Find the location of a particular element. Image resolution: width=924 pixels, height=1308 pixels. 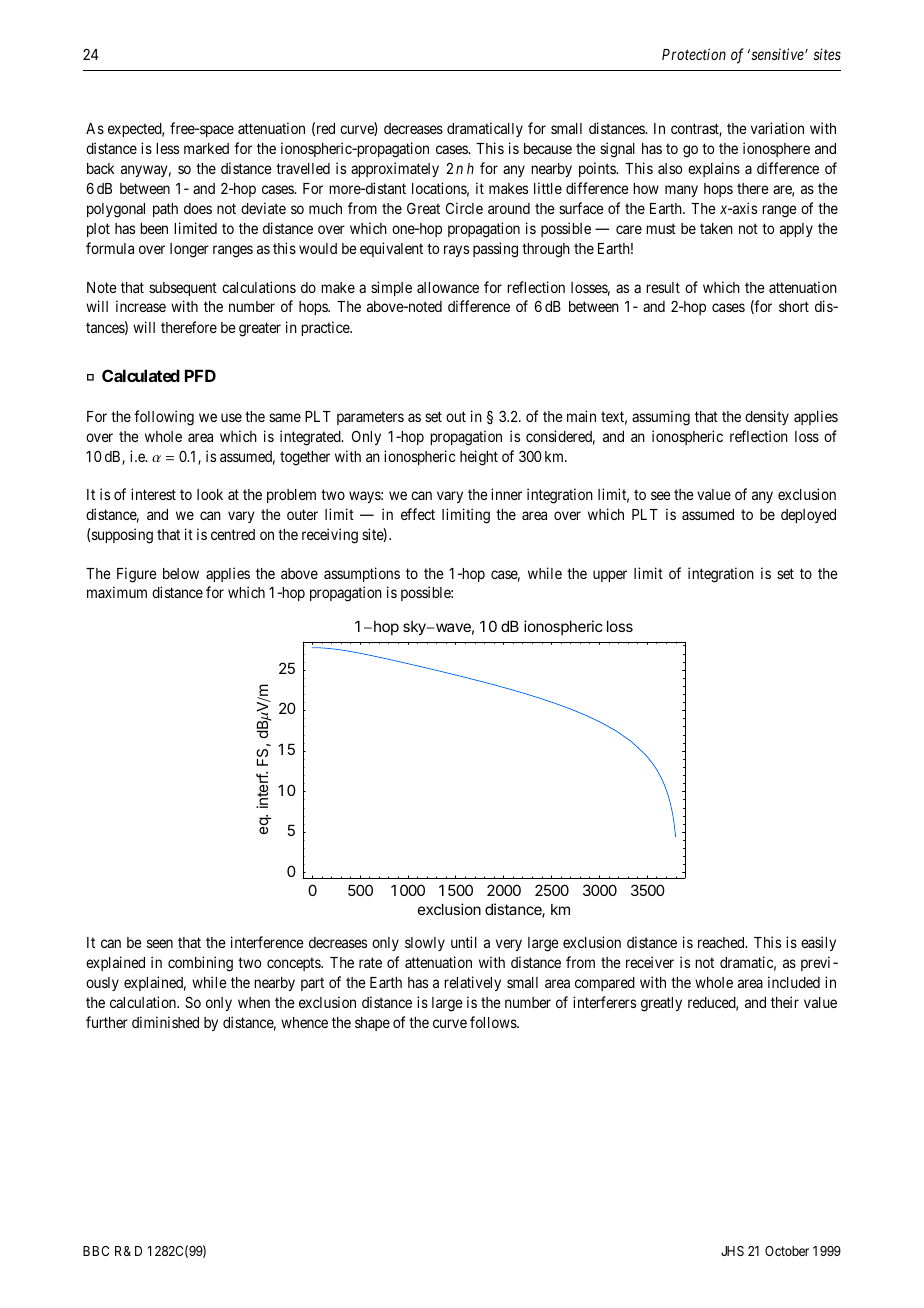

BBC is located at coordinates (96, 1251).
